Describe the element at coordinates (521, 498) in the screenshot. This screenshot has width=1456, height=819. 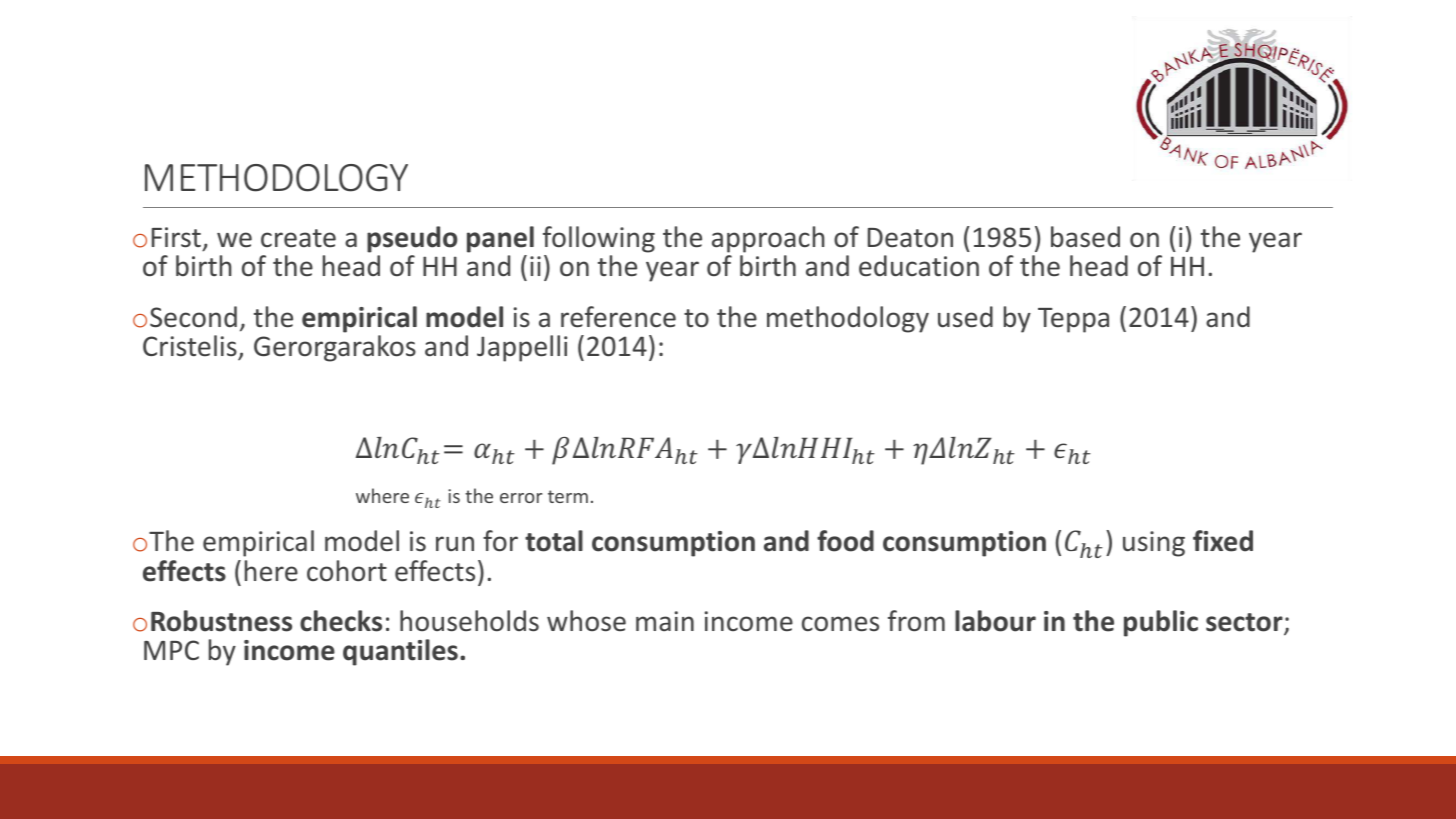
I see `error` at that location.
